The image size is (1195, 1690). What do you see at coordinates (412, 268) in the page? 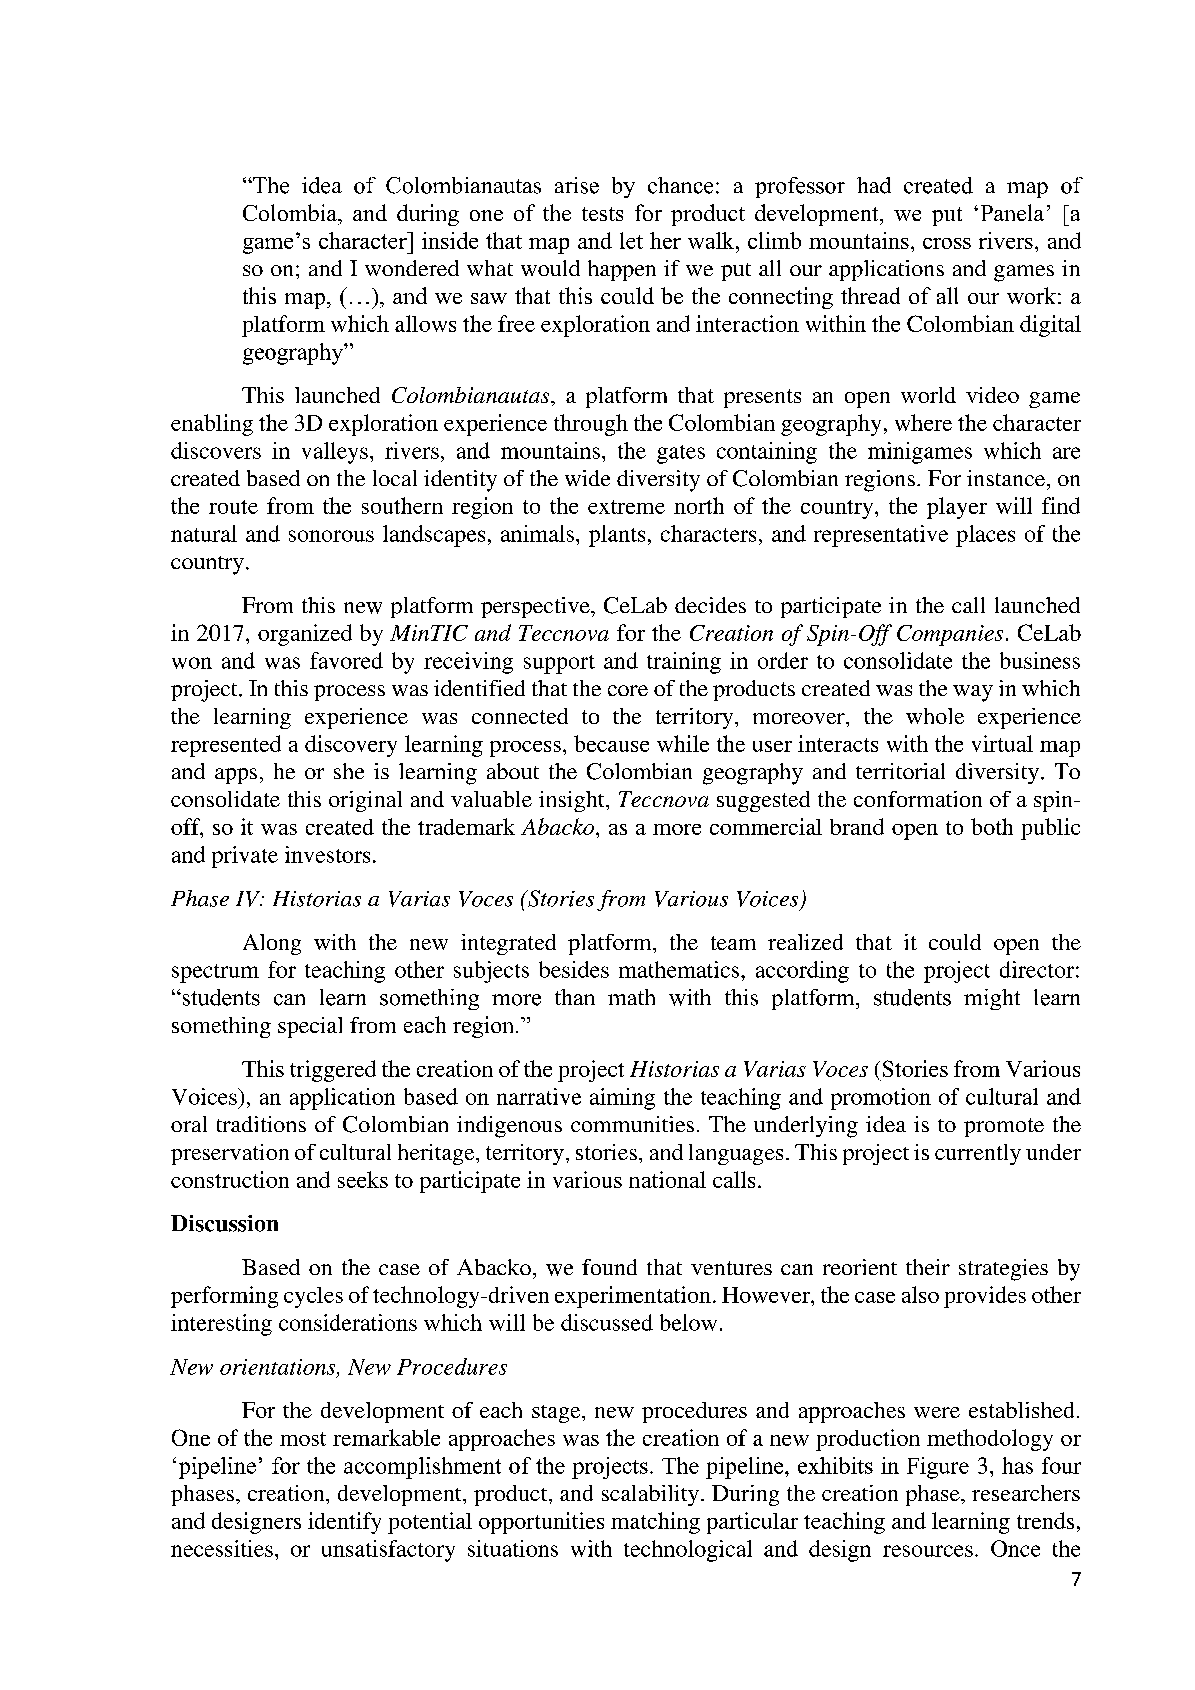
I see `wondered` at bounding box center [412, 268].
